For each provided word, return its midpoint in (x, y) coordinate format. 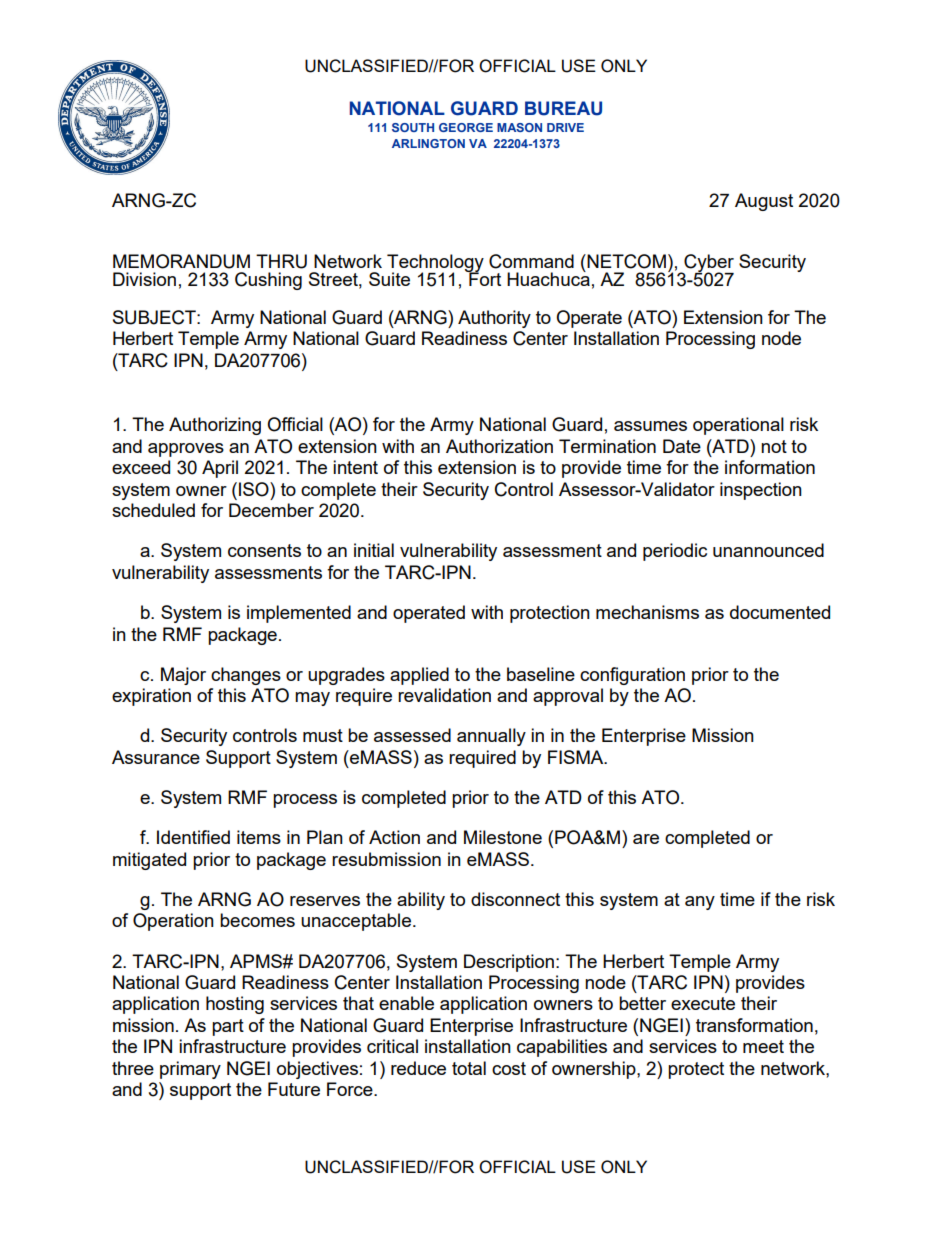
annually (491, 737)
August (764, 202)
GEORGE (466, 127)
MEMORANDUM (181, 261)
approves (186, 450)
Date (682, 446)
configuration (632, 676)
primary (190, 1070)
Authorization (499, 446)
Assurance (156, 757)
